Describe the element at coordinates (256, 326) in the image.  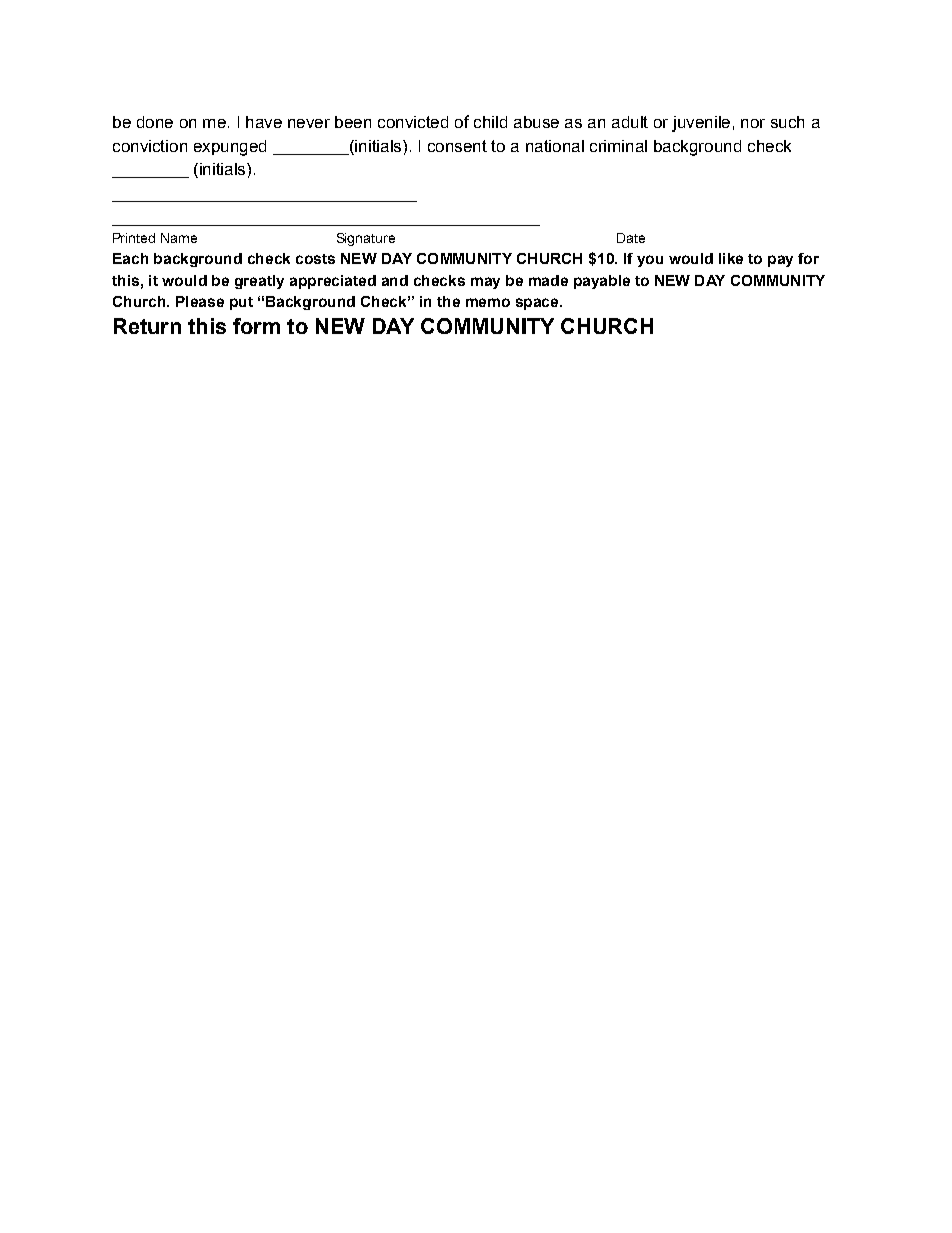
I see `form` at that location.
